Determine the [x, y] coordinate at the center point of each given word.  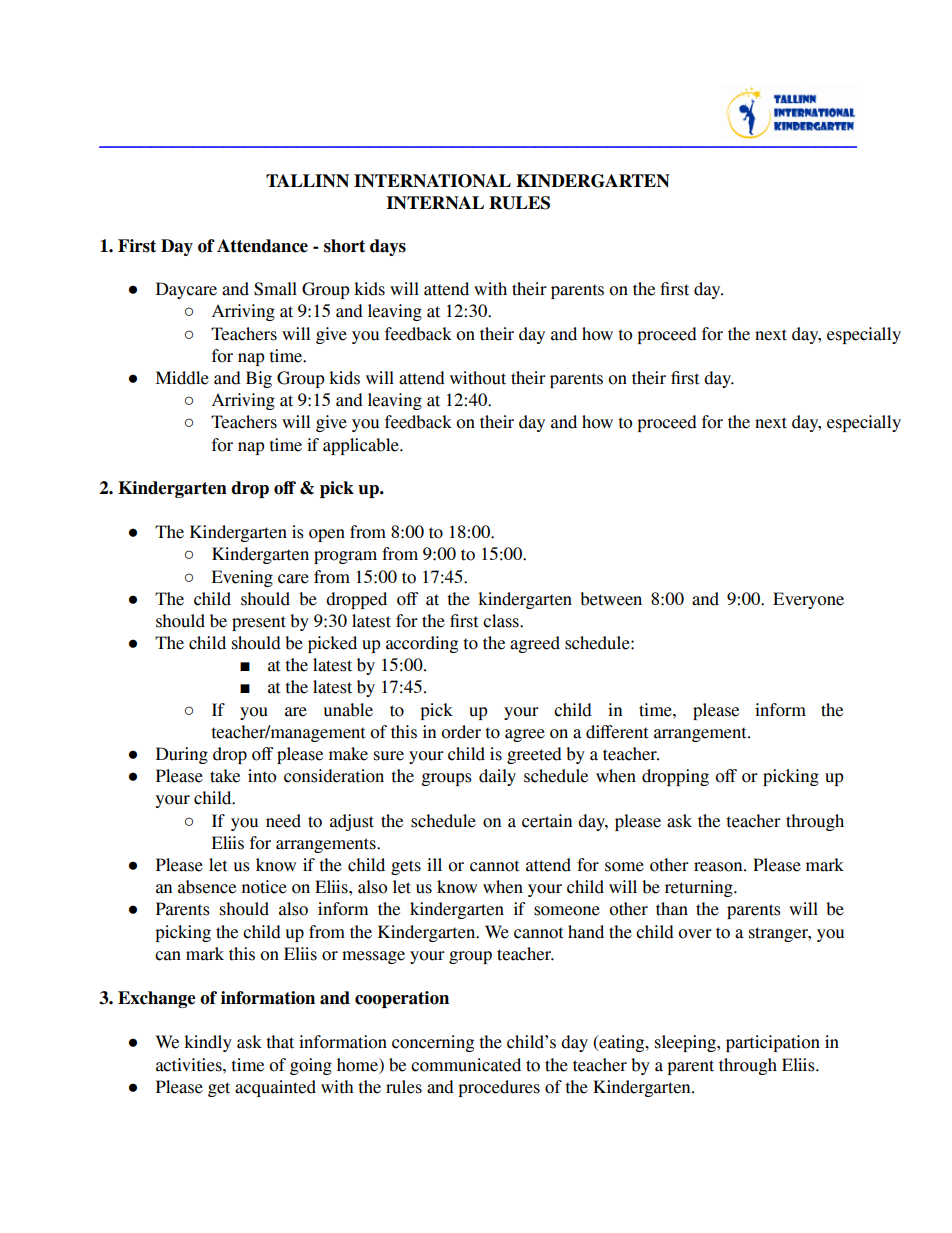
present [259, 623]
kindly [208, 1043]
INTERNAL [435, 202]
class [502, 621]
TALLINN [307, 180]
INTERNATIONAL [432, 181]
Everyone [808, 600]
